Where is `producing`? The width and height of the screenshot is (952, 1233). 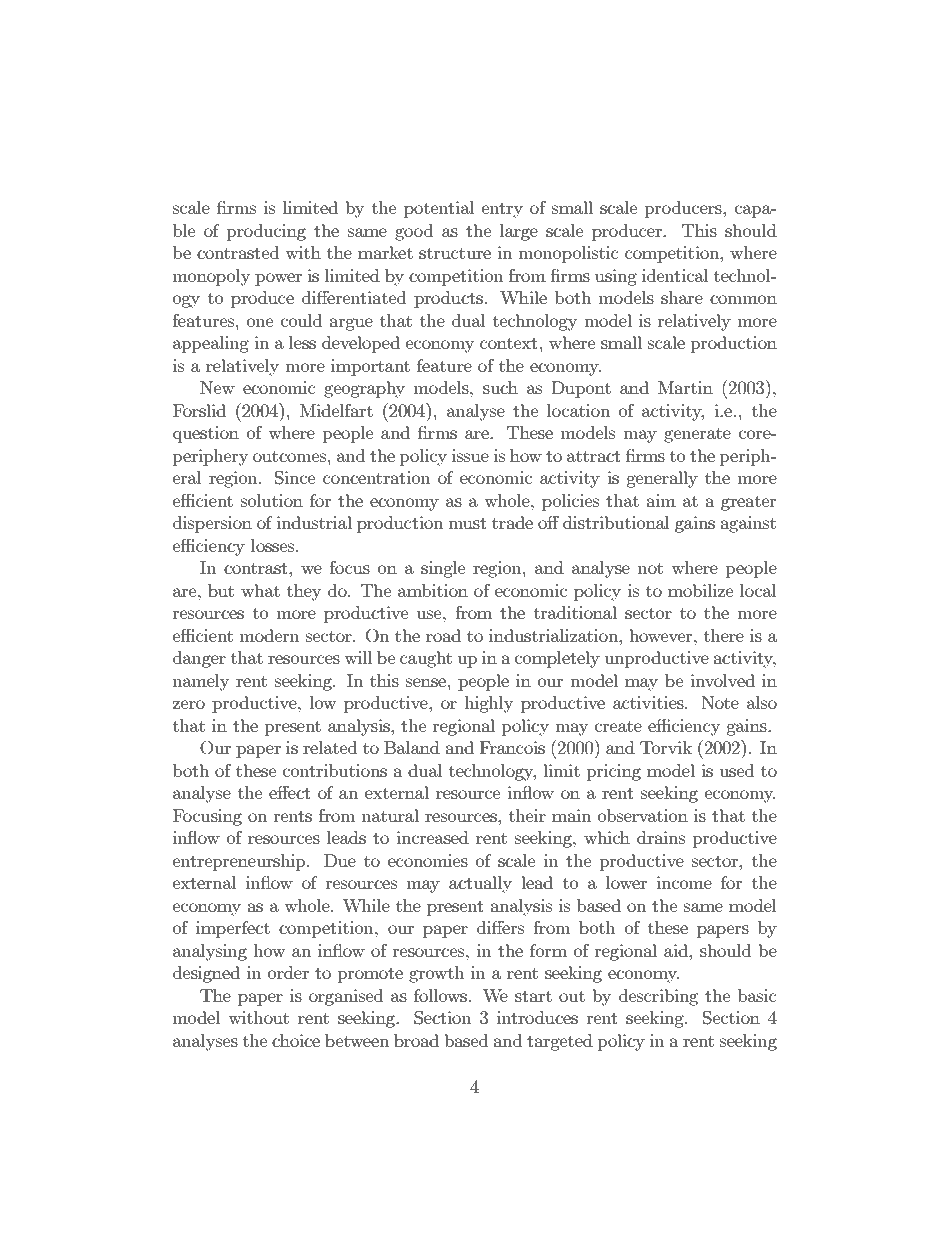
producing is located at coordinates (266, 232).
